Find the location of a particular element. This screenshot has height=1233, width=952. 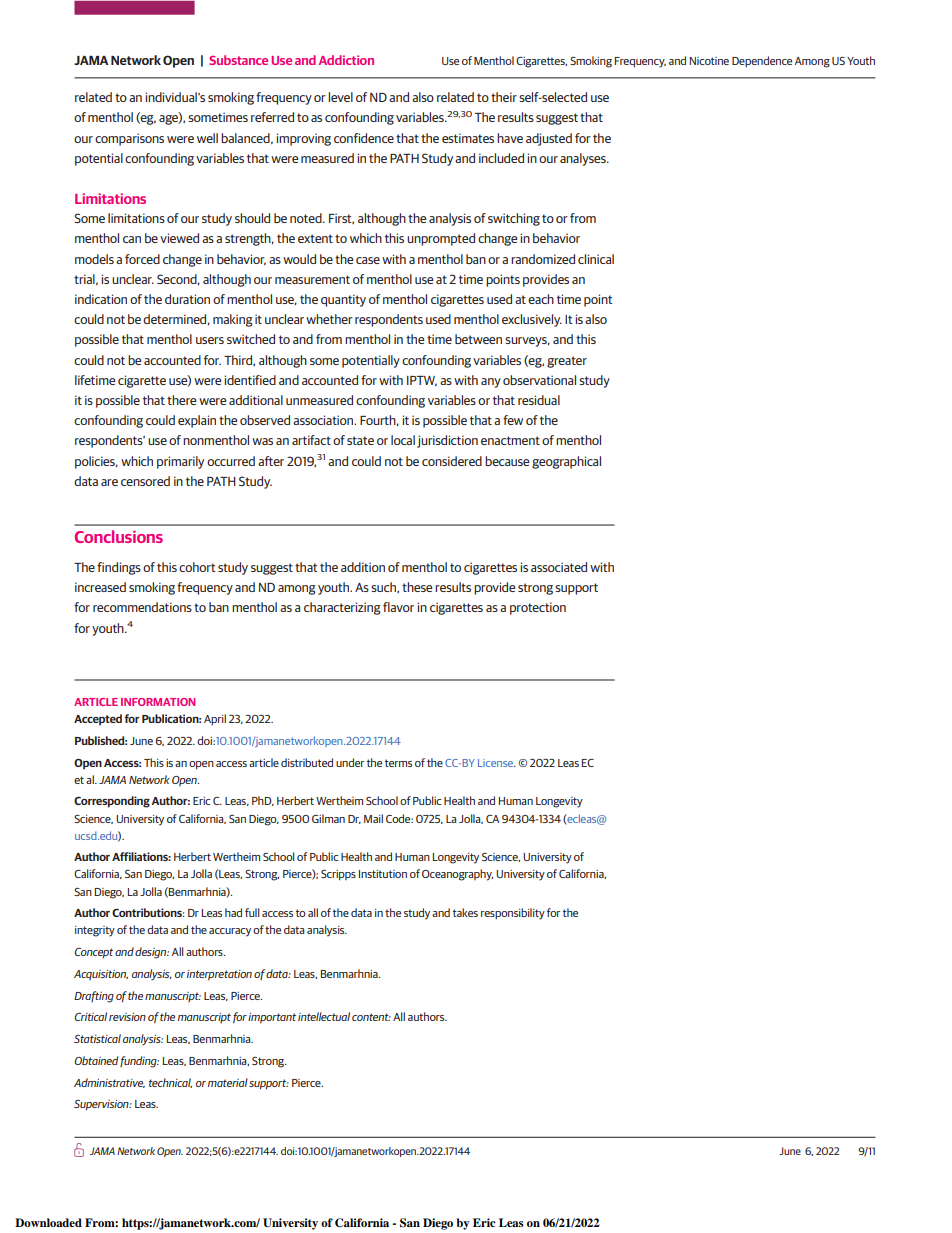

comparisons is located at coordinates (129, 139).
